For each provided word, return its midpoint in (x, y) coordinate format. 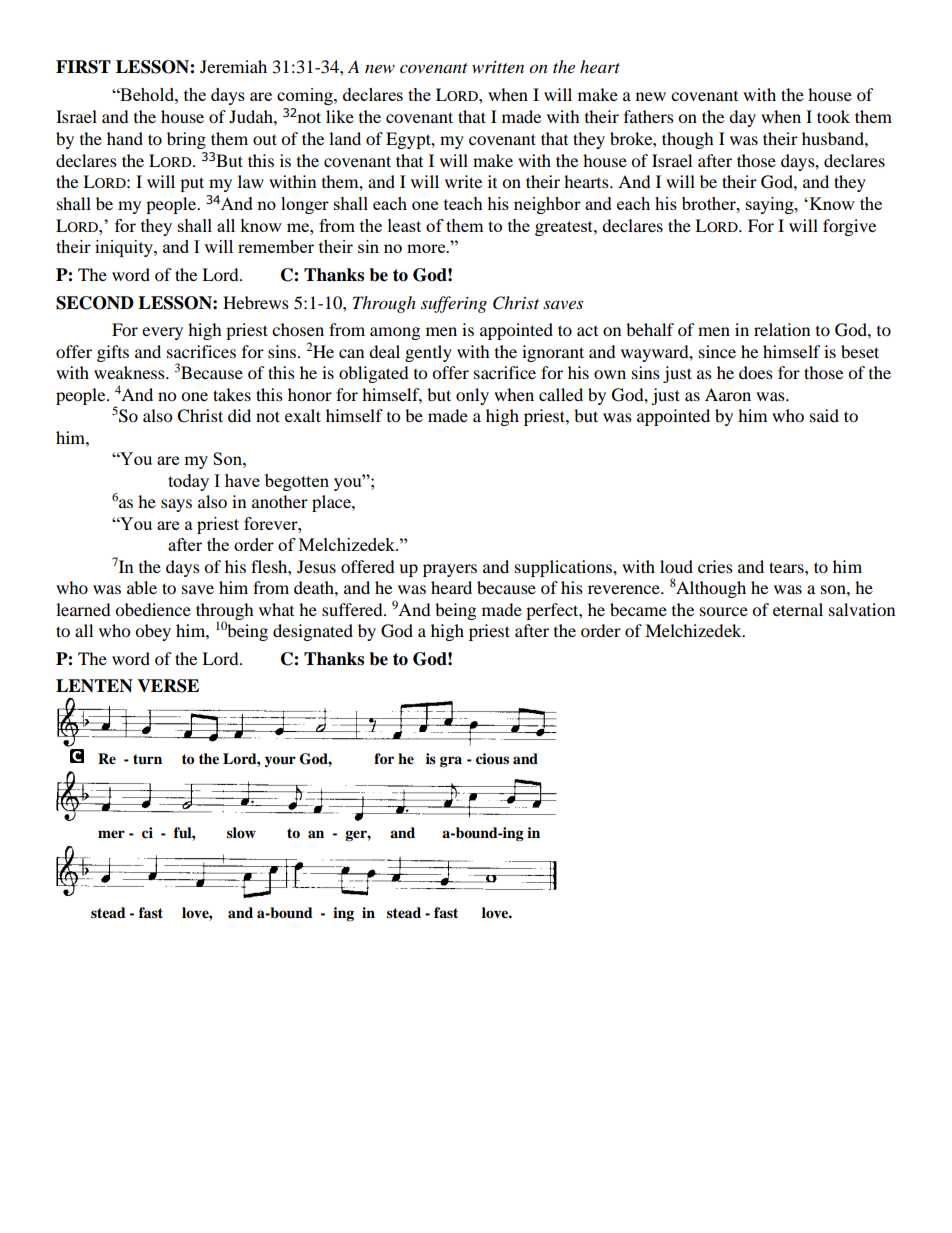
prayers (450, 570)
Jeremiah (233, 66)
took (833, 116)
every (162, 333)
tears (787, 567)
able (142, 587)
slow (241, 832)
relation (782, 329)
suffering (454, 304)
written (498, 67)
